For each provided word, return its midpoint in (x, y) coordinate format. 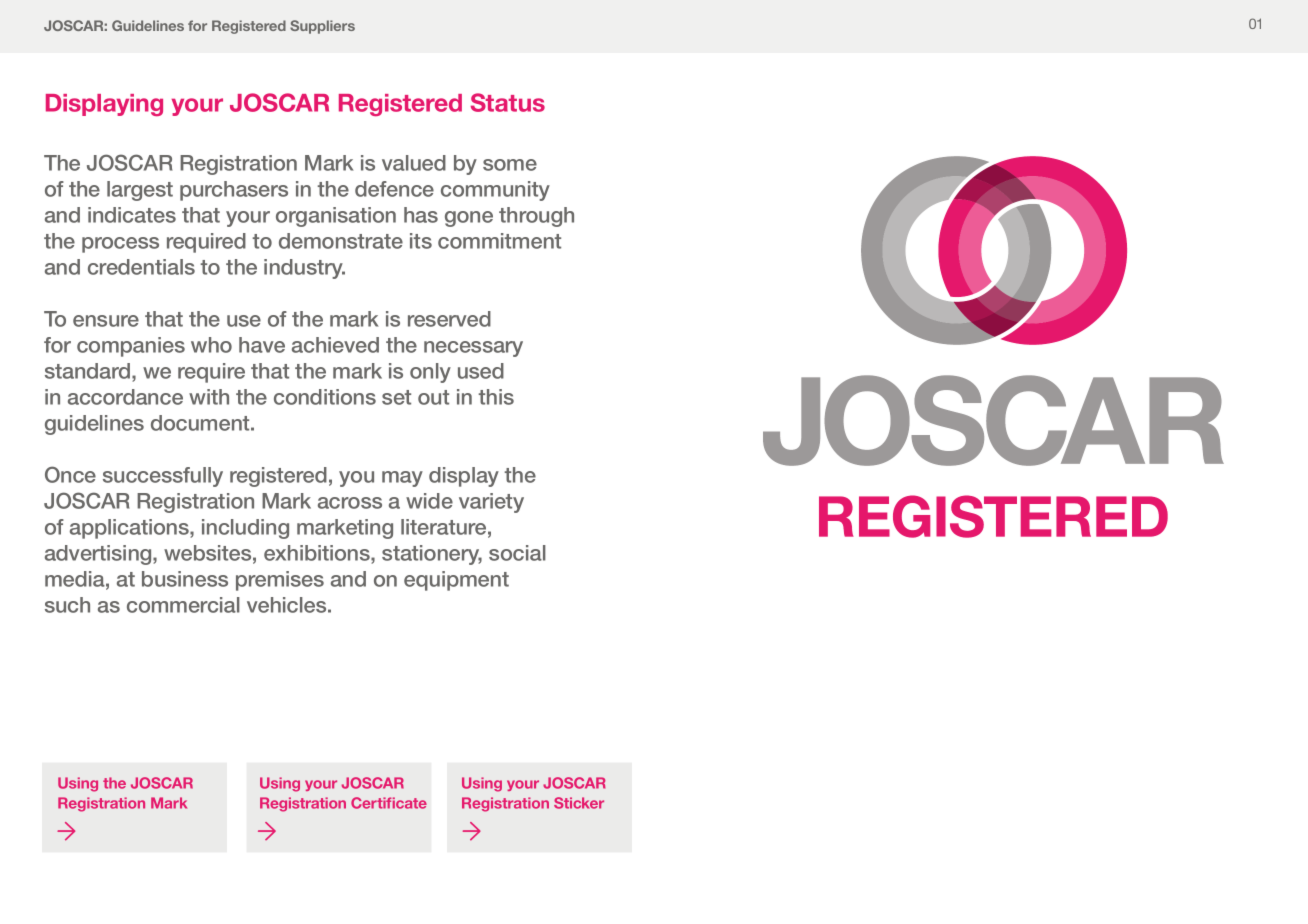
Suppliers (322, 27)
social (517, 553)
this (496, 397)
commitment (499, 241)
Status (508, 102)
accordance (125, 397)
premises (280, 581)
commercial (183, 605)
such (67, 605)
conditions (325, 397)
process (120, 245)
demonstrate (341, 241)
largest (140, 191)
